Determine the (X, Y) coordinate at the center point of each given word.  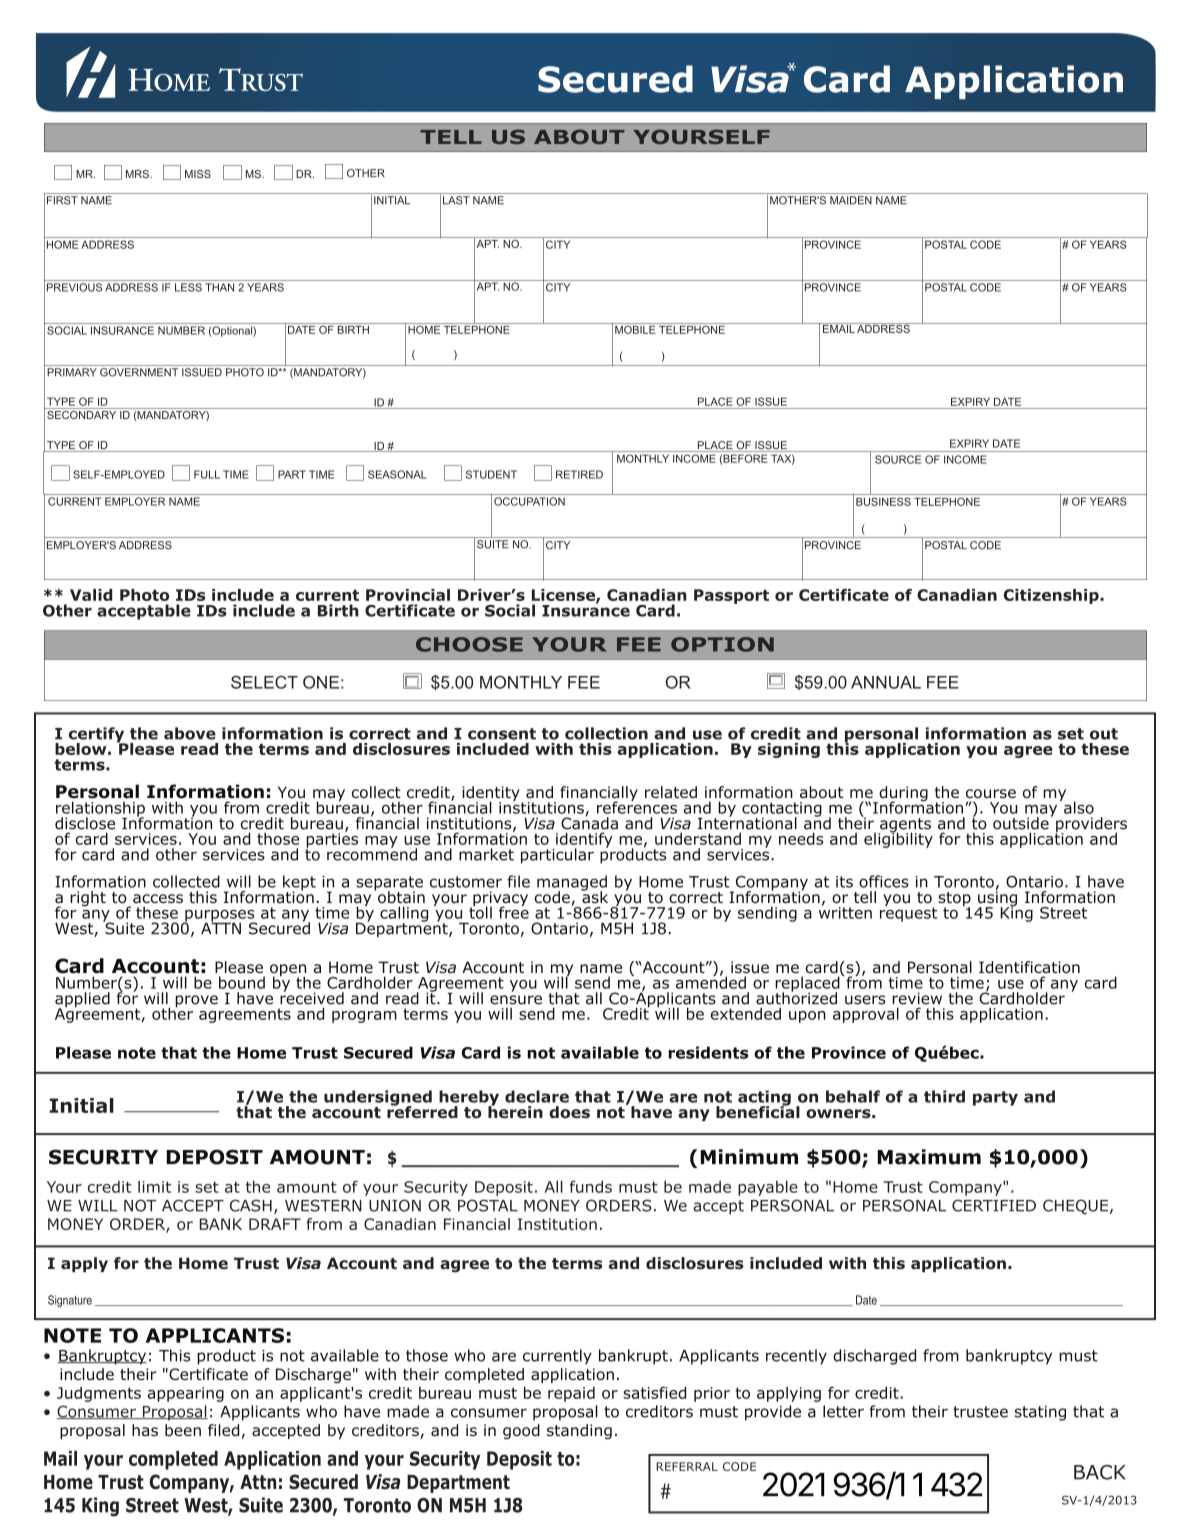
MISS (198, 174)
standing (579, 1431)
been (183, 1430)
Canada (589, 822)
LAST (456, 200)
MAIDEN (851, 200)
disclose (85, 823)
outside (1021, 823)
